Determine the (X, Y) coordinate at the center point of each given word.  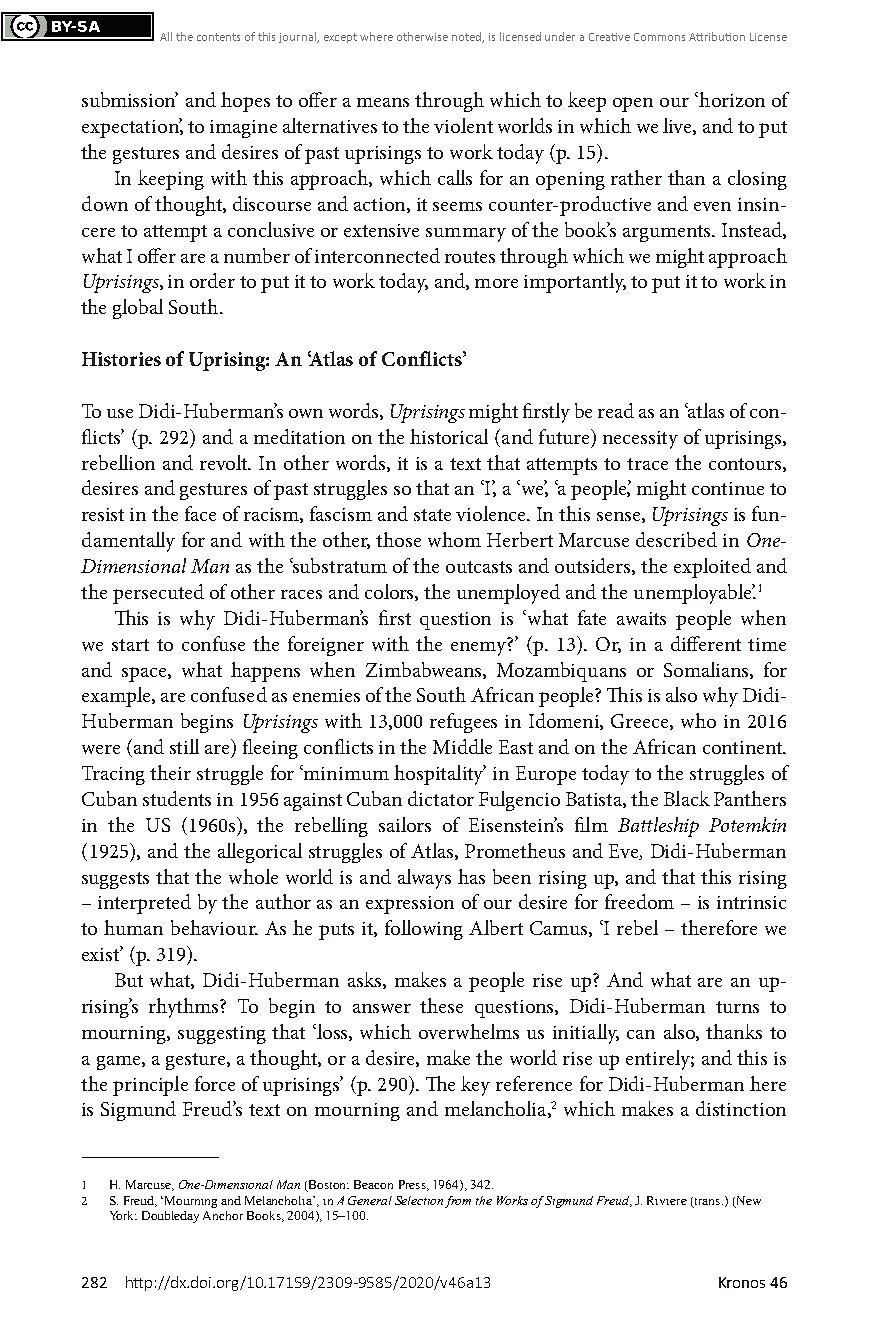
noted (468, 37)
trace (647, 464)
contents (218, 37)
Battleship (658, 827)
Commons (659, 37)
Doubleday (170, 1217)
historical (449, 436)
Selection (419, 1200)
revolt (225, 462)
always (424, 879)
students (177, 798)
